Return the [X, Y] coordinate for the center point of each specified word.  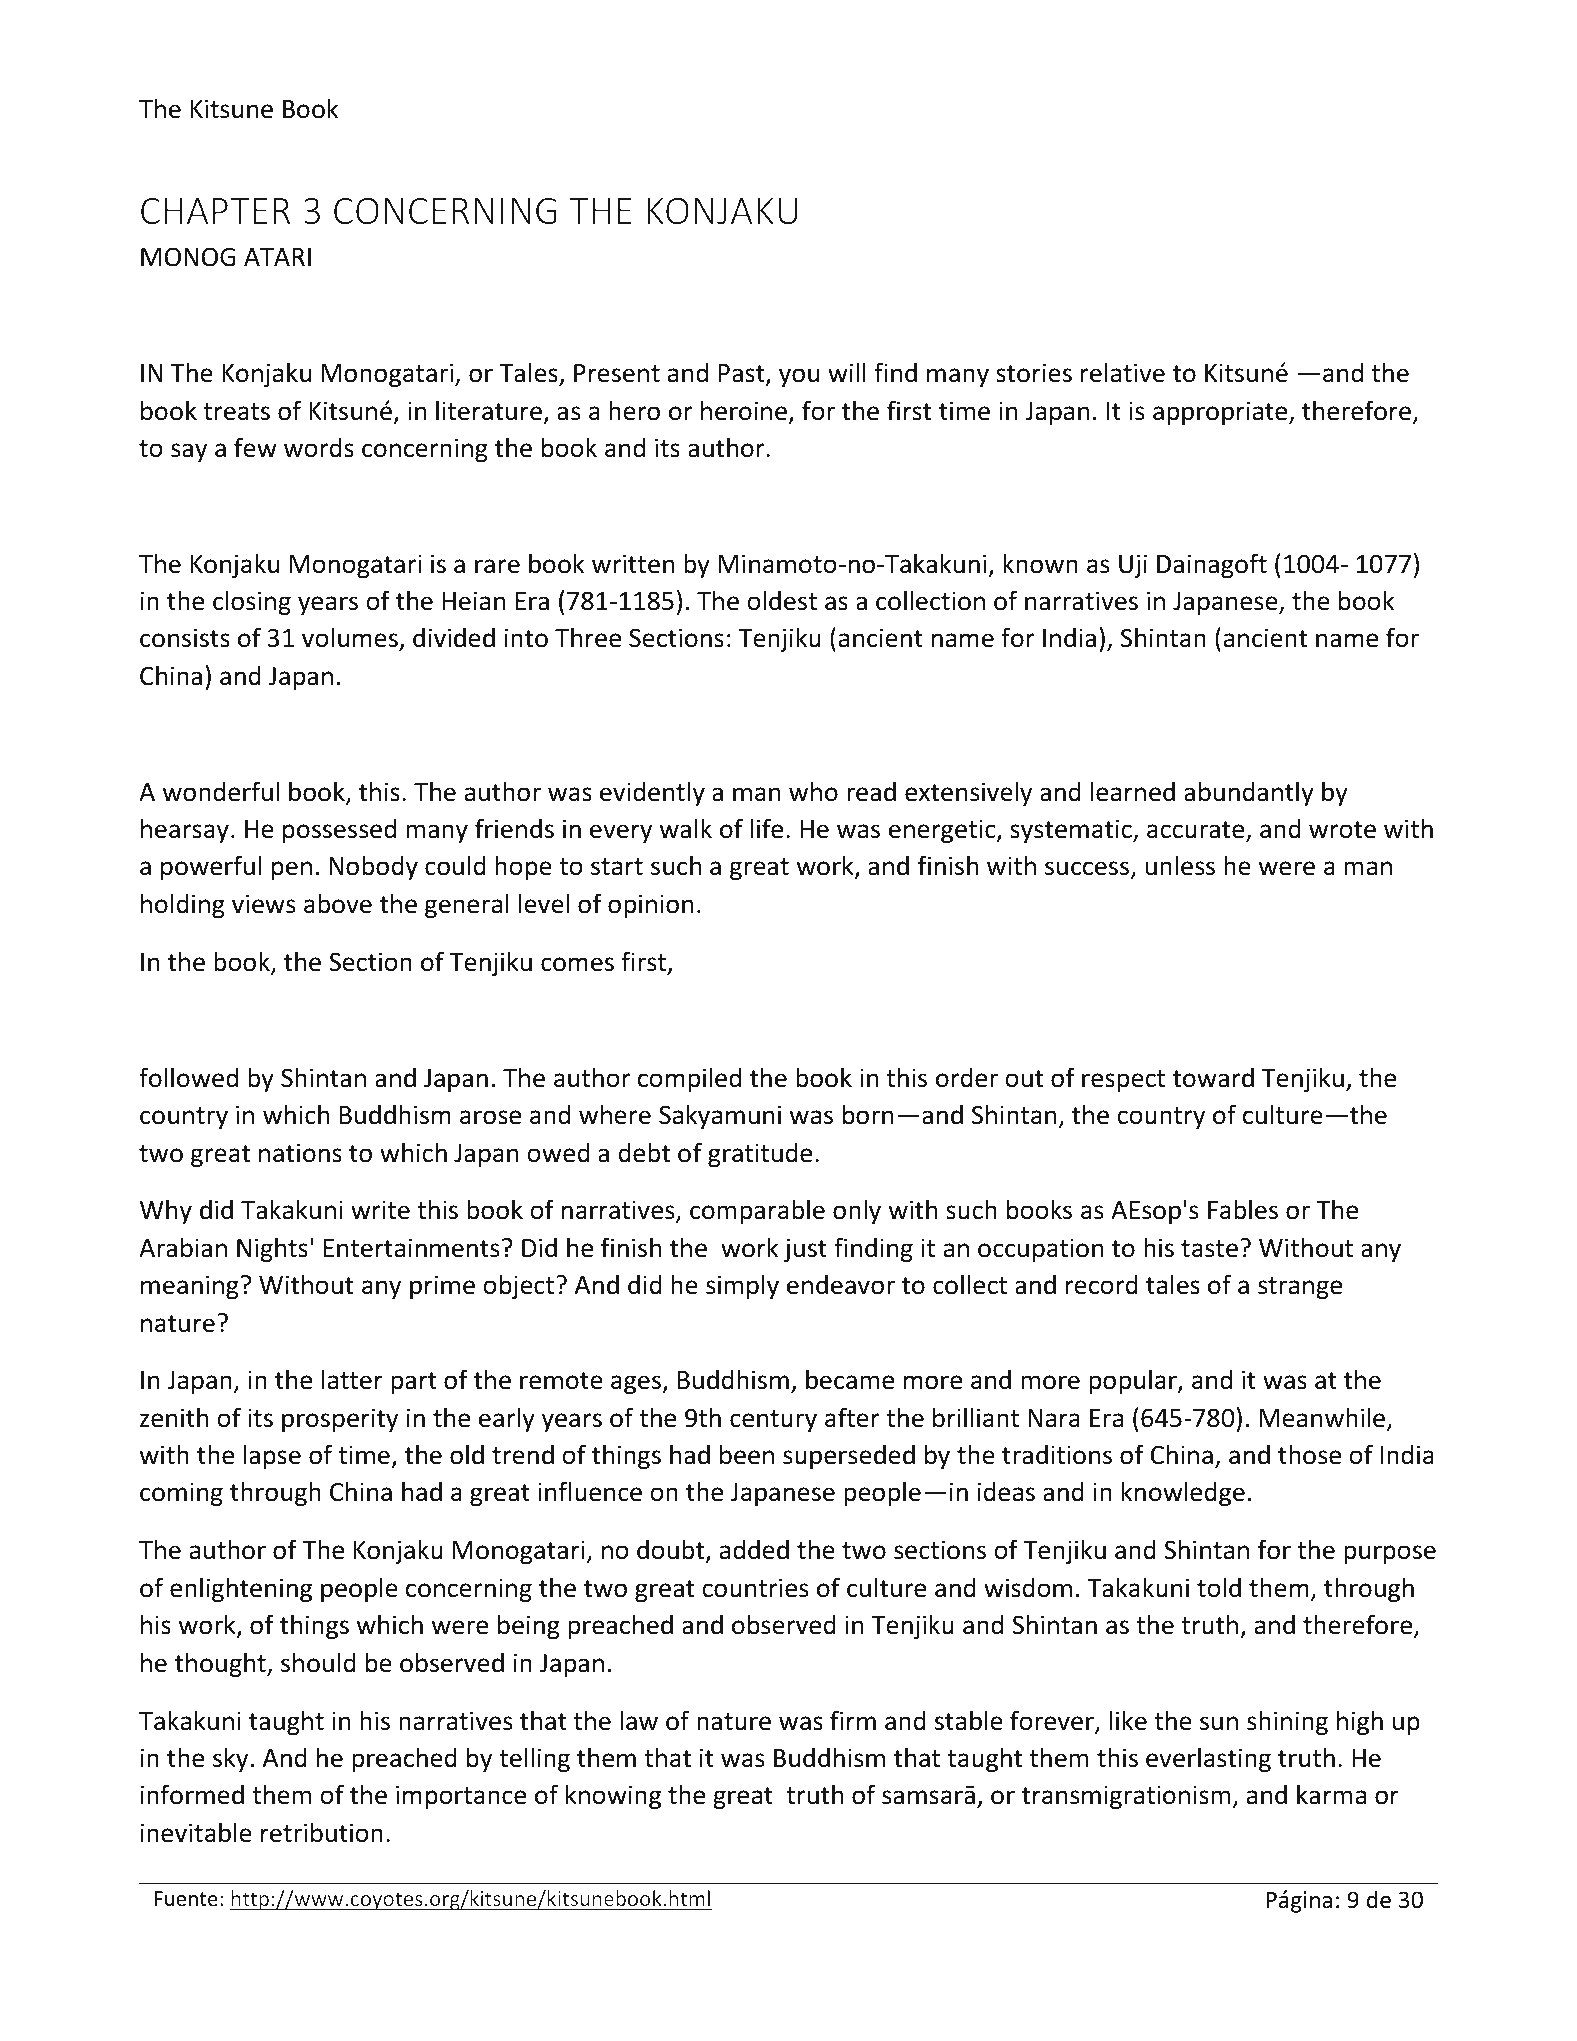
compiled [689, 1079]
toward [1213, 1077]
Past [742, 374]
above [338, 903]
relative [1123, 372]
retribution [322, 1832]
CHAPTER [215, 211]
